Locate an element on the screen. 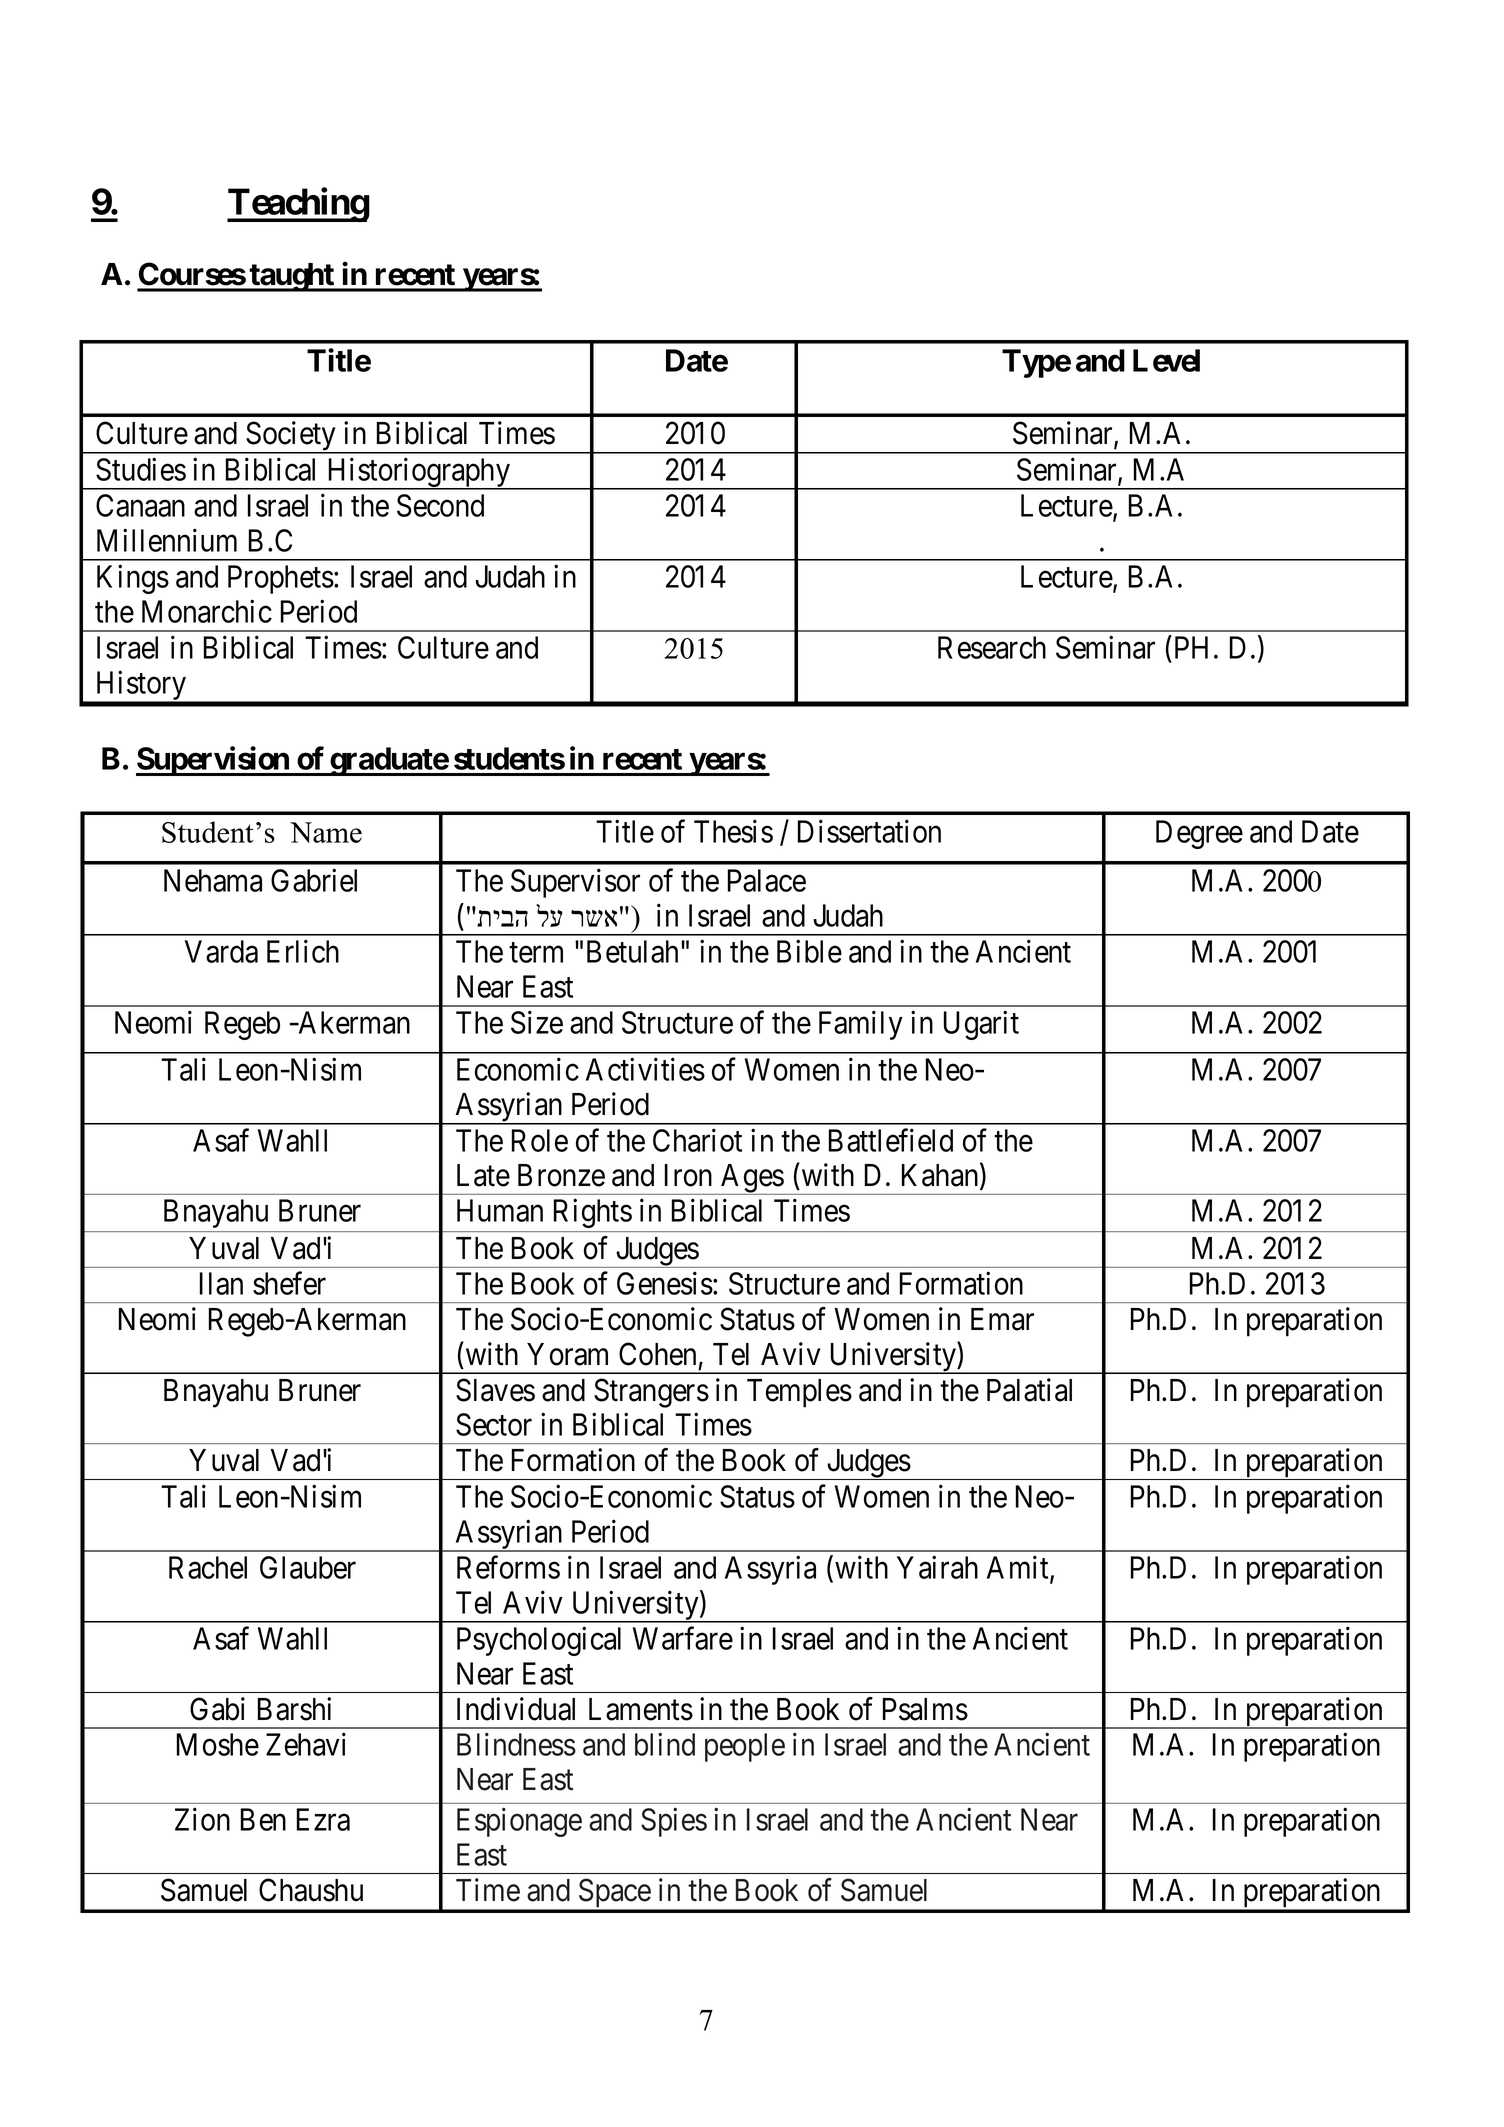  Ben is located at coordinates (263, 1819).
